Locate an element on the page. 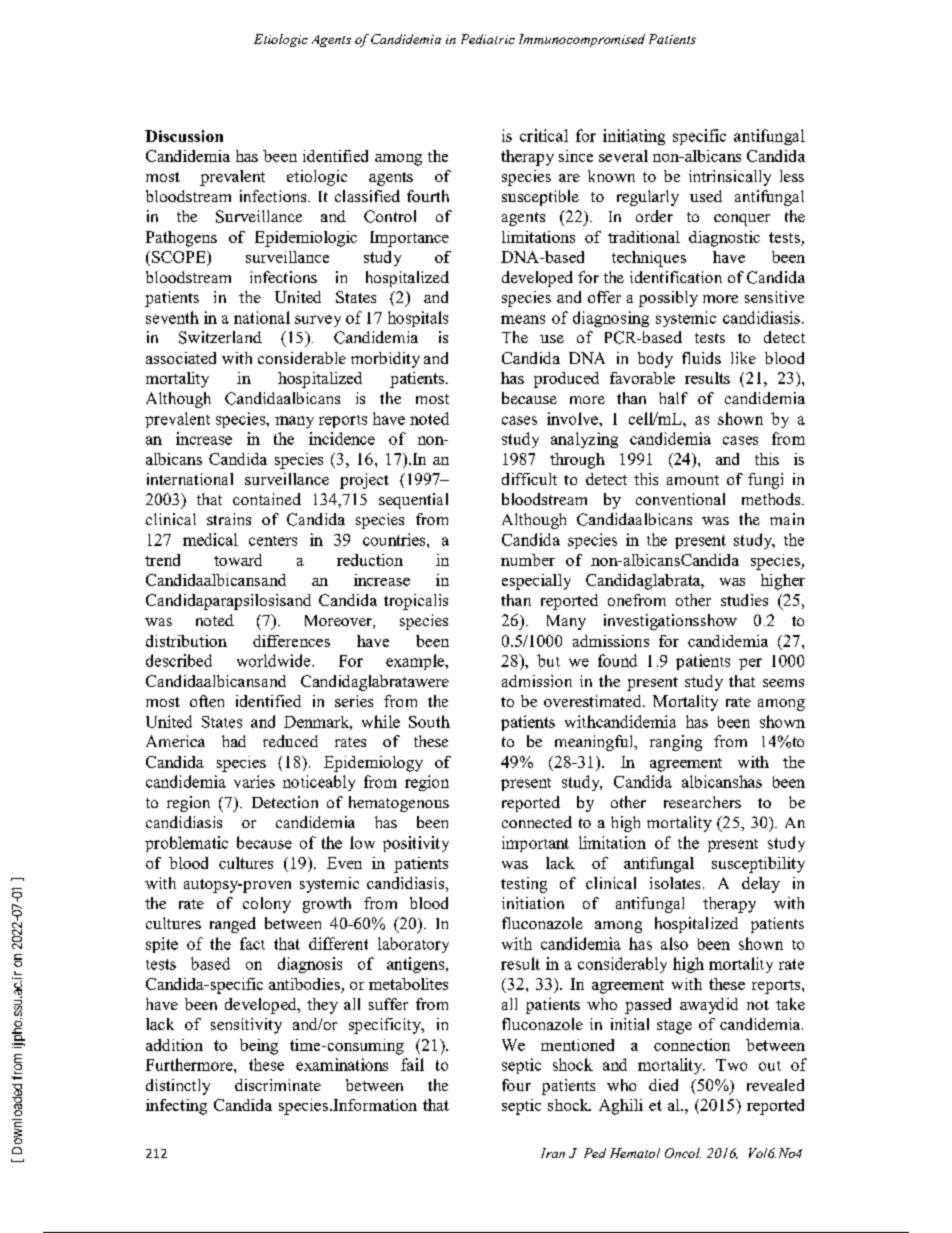 The image size is (952, 1233). discriminate is located at coordinates (278, 1085).
